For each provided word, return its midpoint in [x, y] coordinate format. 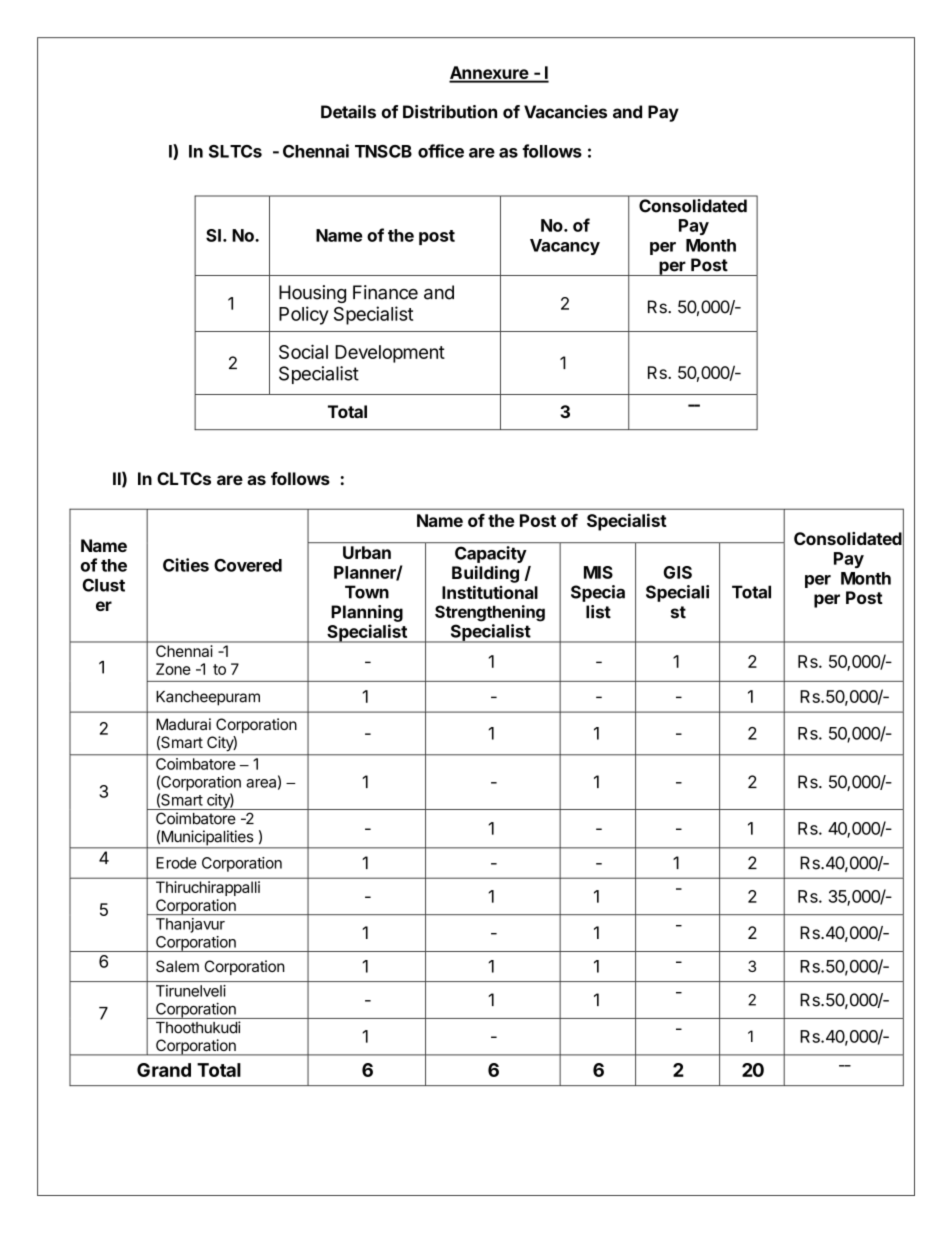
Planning [367, 613]
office [441, 151]
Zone [173, 669]
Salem [177, 966]
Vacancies [565, 112]
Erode [176, 863]
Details [348, 112]
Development [390, 354]
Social [303, 351]
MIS [598, 572]
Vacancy [565, 247]
